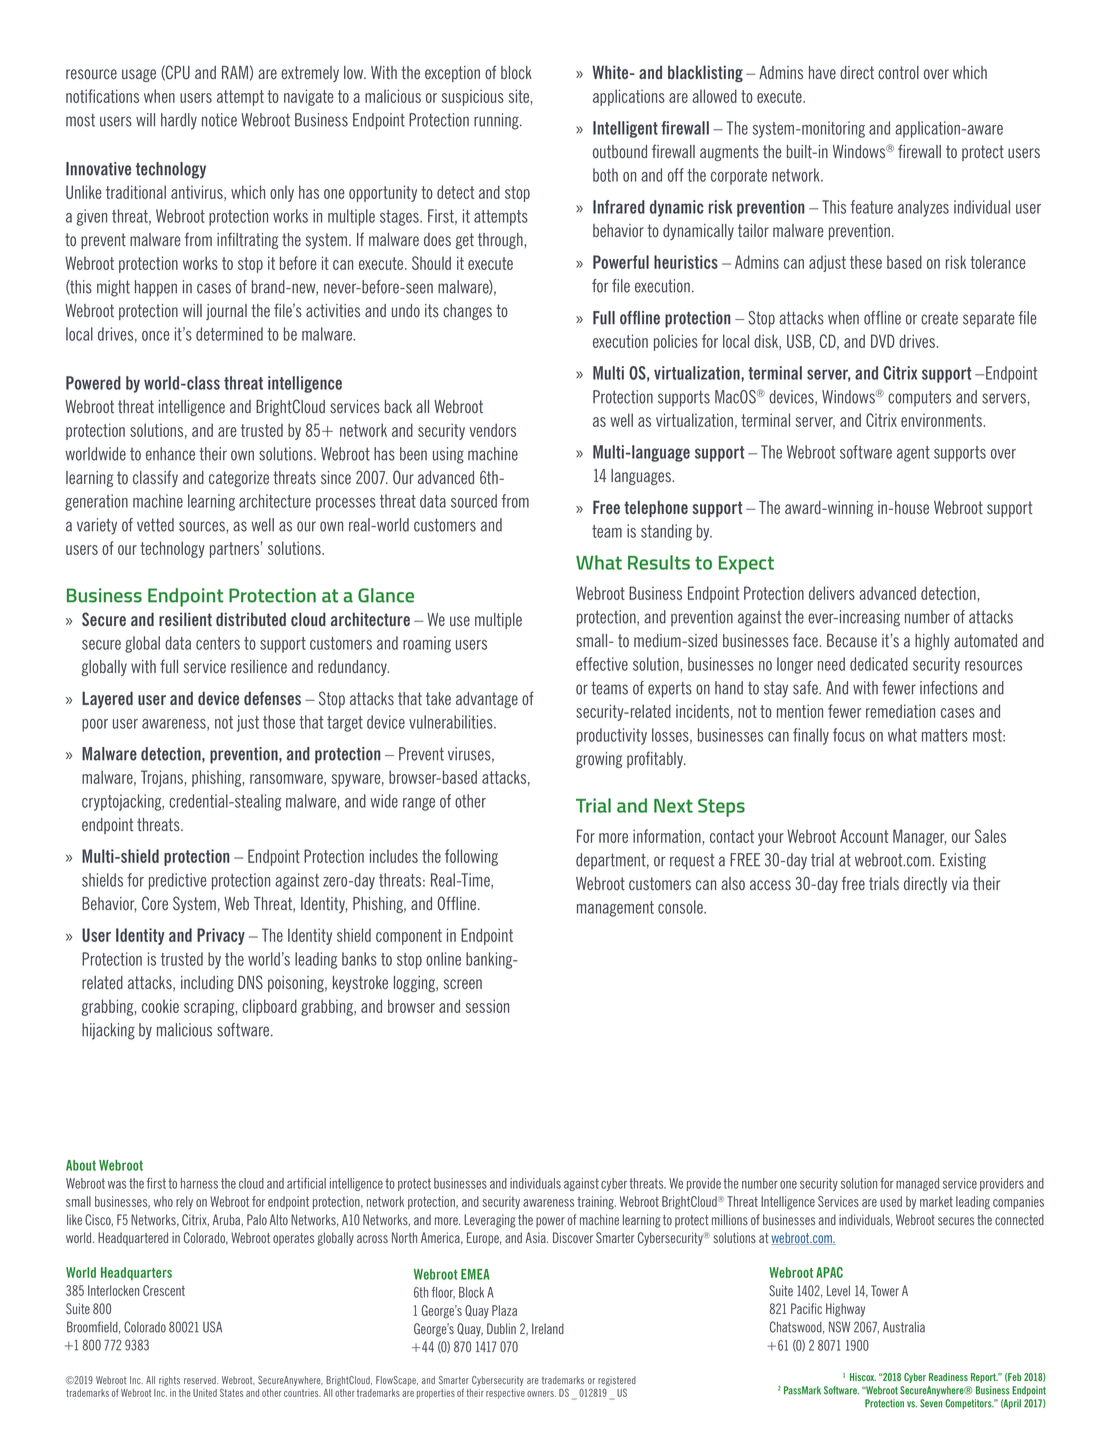 The height and width of the document is (1438, 1111). I want to click on highly, so click(932, 642).
